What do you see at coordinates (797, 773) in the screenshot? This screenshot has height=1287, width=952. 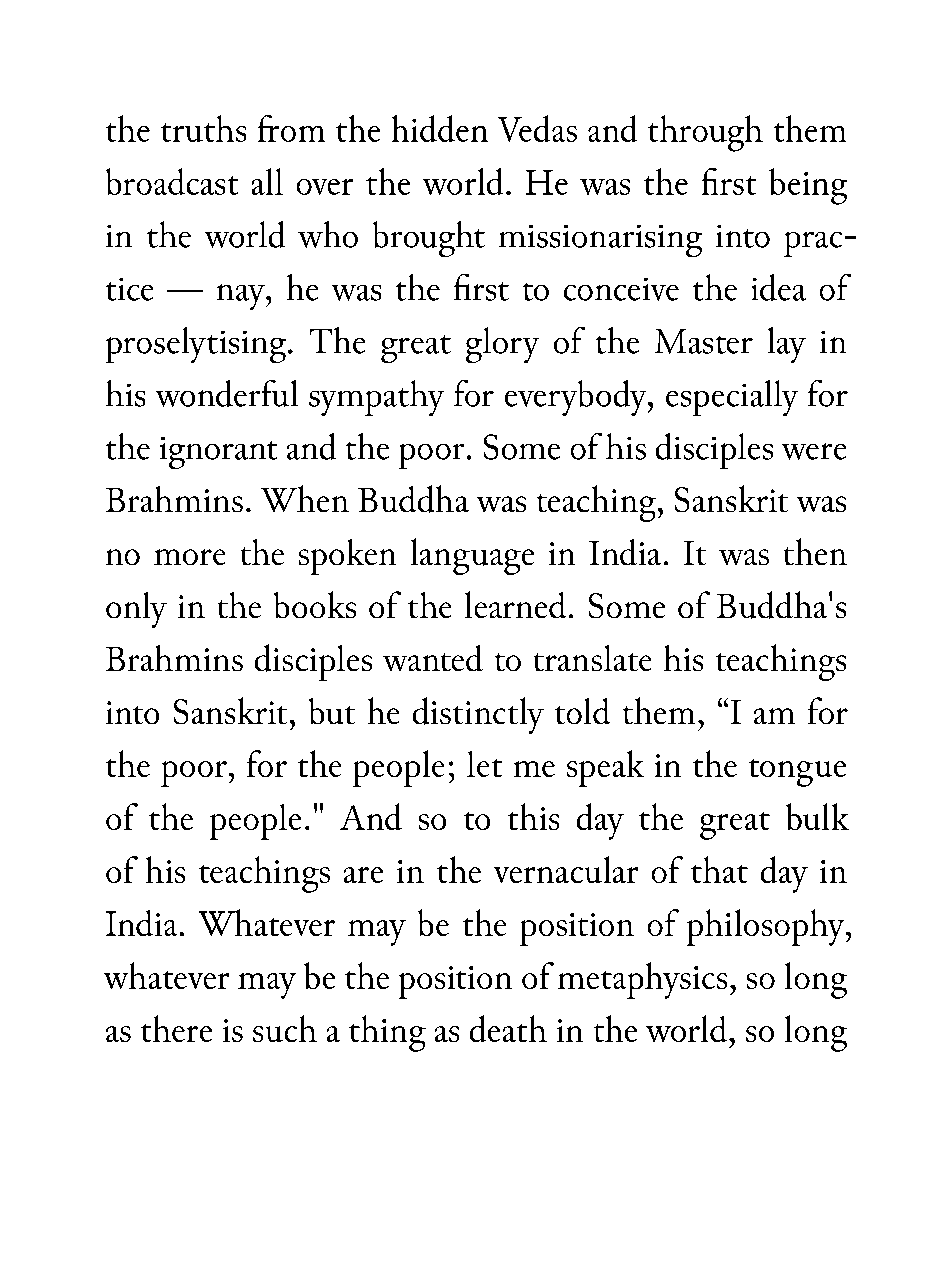 I see `tongue` at bounding box center [797, 773].
